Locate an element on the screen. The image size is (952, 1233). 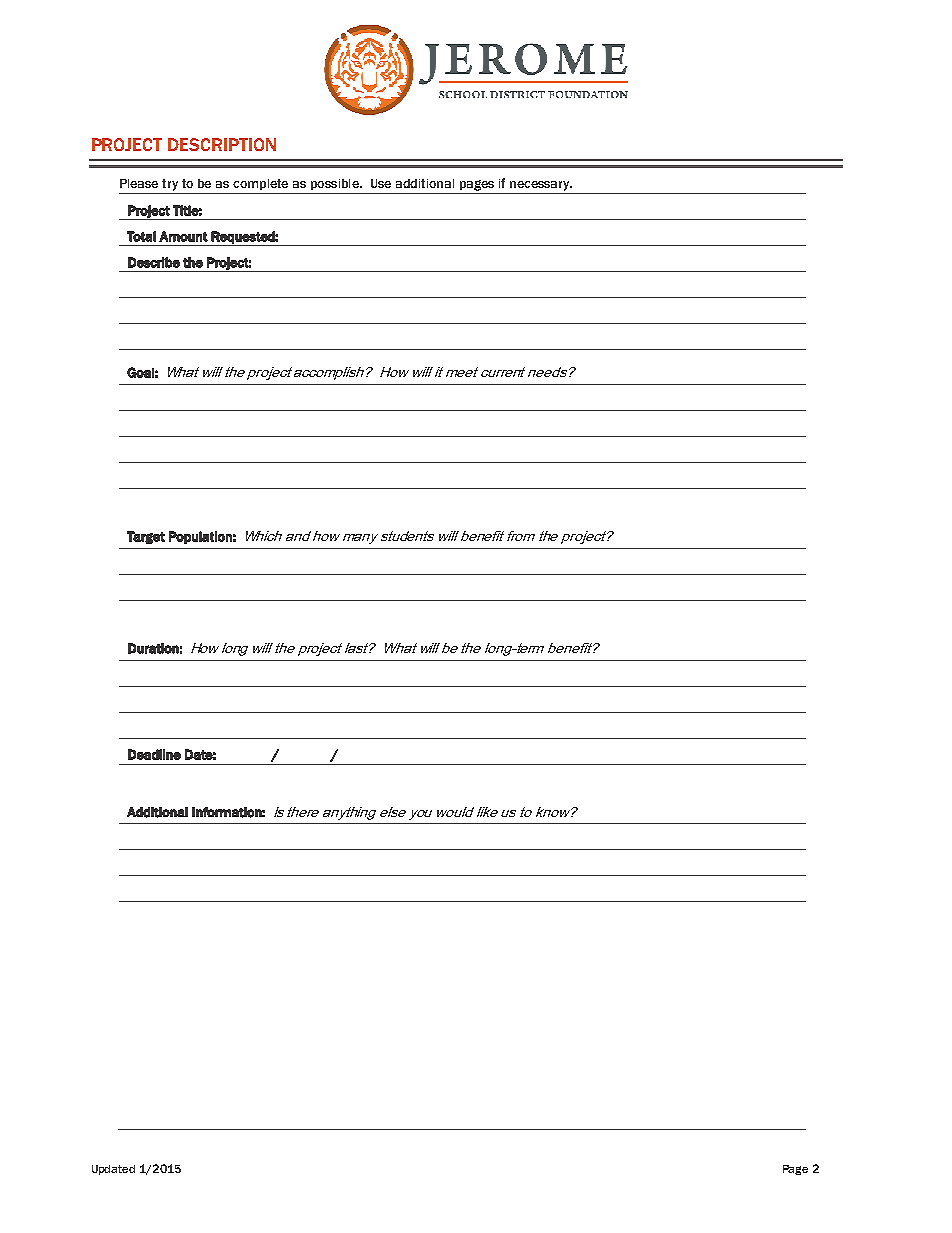
Describe is located at coordinates (154, 262).
